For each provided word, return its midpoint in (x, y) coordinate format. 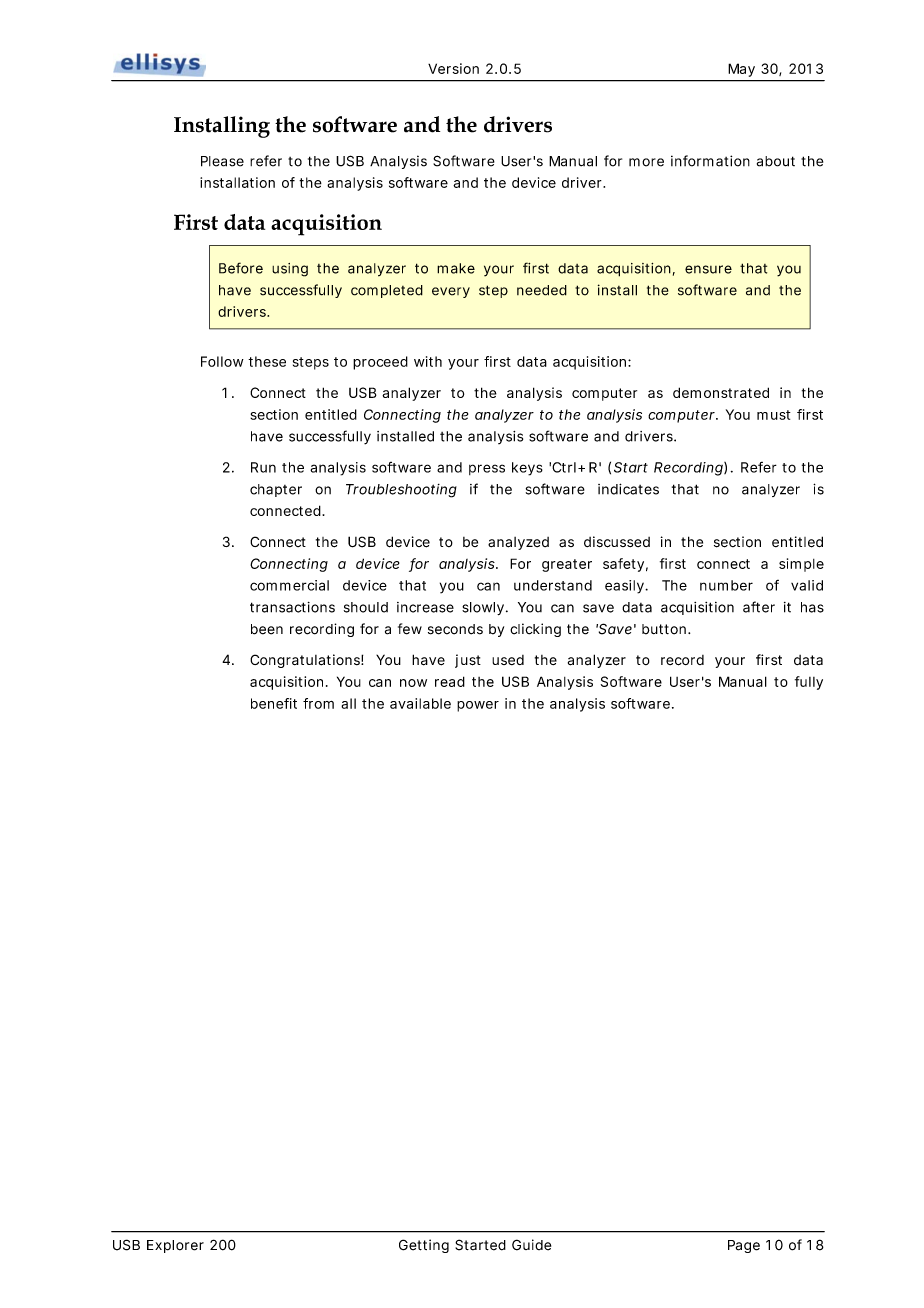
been (267, 629)
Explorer (175, 1246)
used (508, 660)
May (742, 70)
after (759, 607)
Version (453, 68)
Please (222, 161)
